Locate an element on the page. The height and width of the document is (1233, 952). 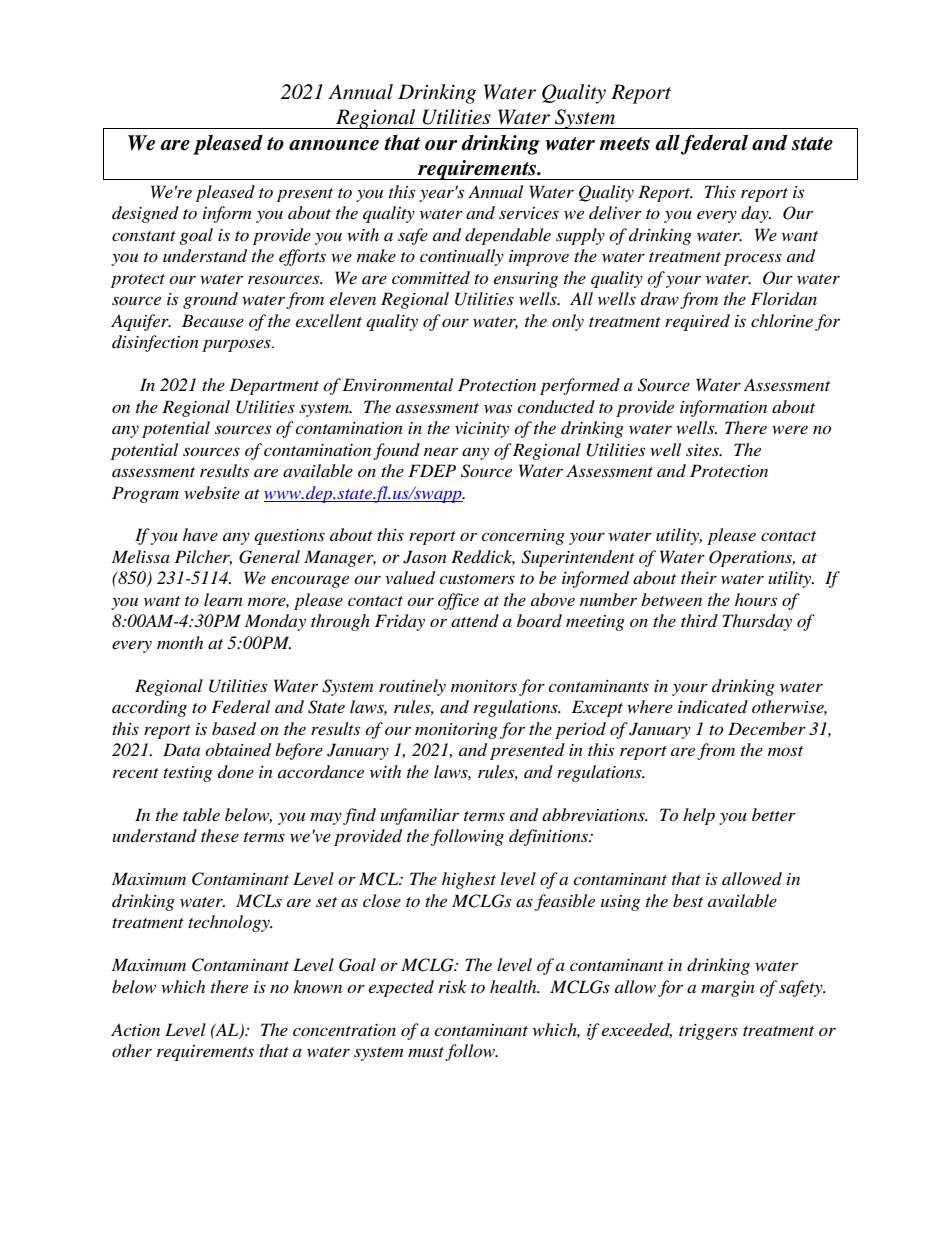
meets is located at coordinates (624, 144).
